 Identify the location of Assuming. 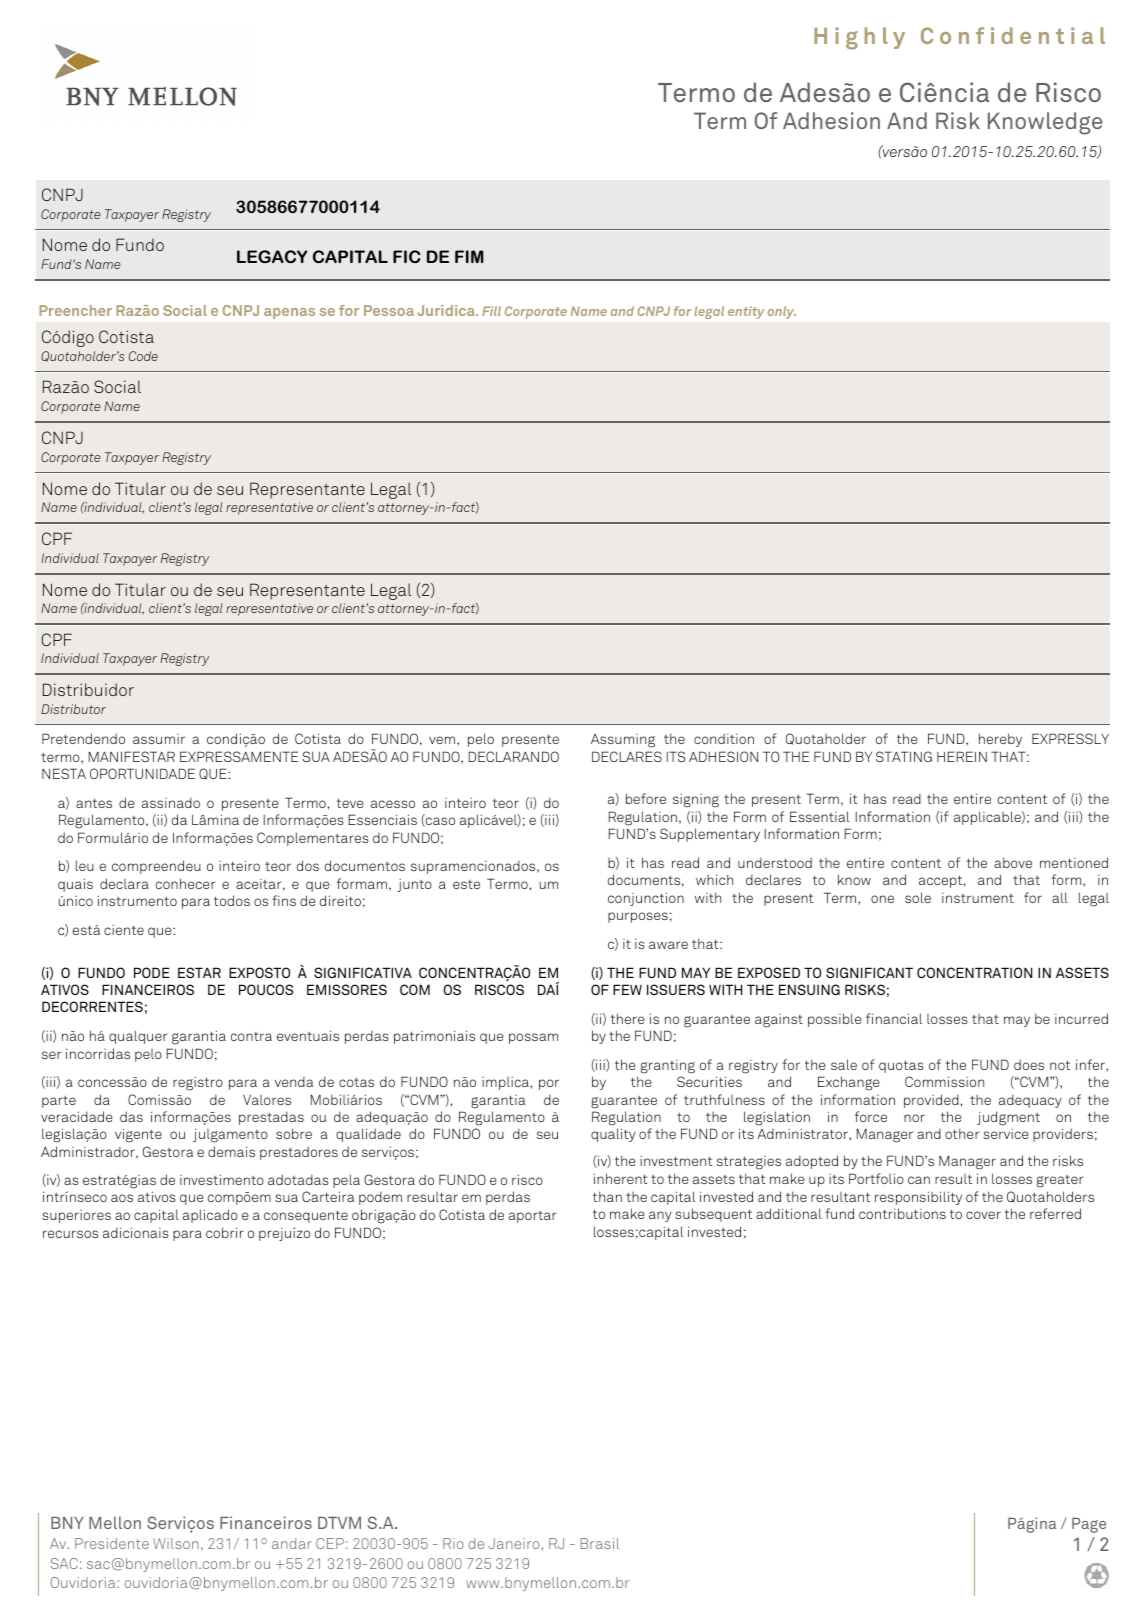
(623, 741).
